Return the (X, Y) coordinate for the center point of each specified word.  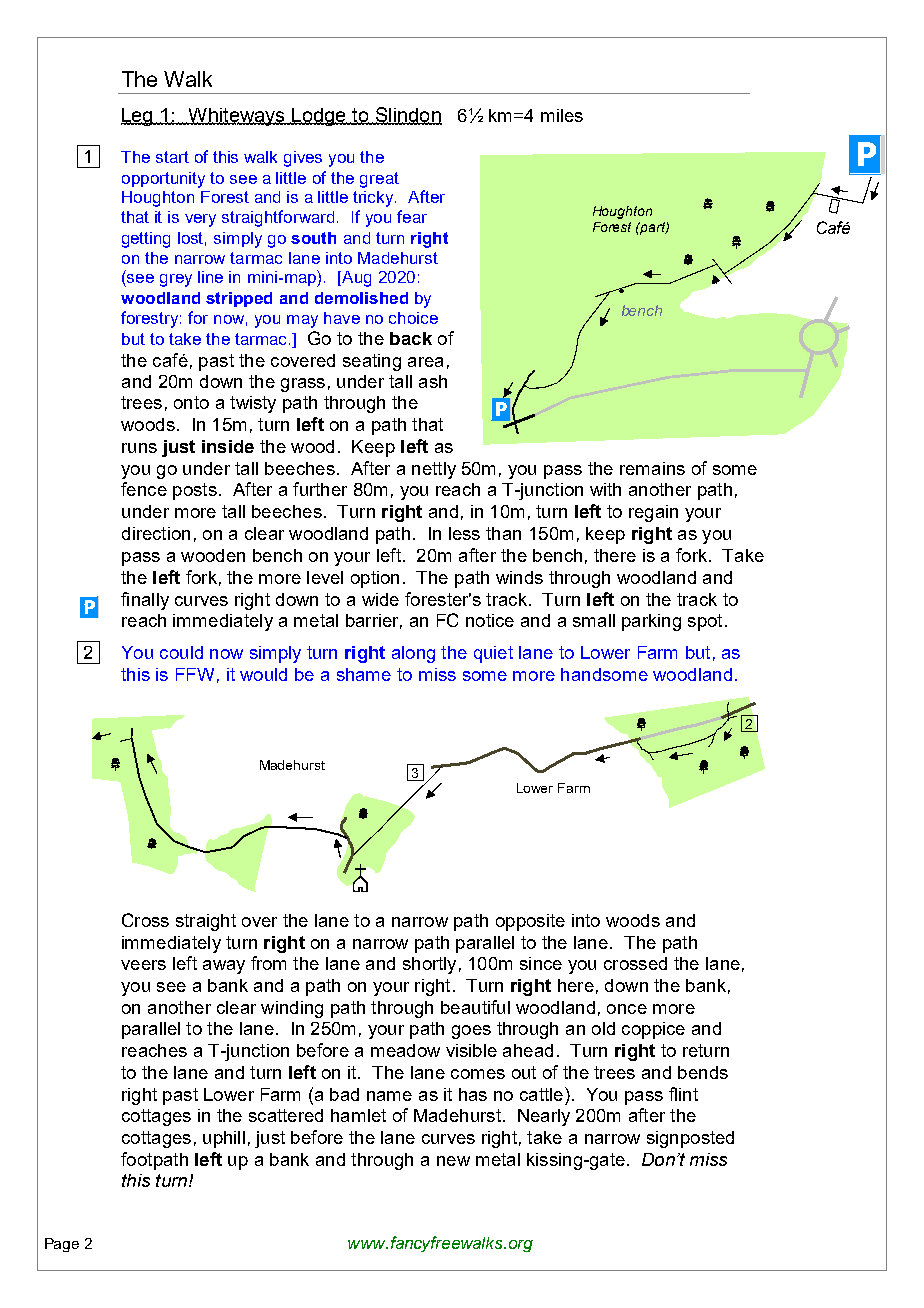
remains (652, 468)
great (379, 180)
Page (62, 1245)
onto (191, 402)
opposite (530, 922)
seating (372, 362)
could (181, 652)
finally (145, 601)
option (375, 579)
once (627, 1009)
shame (364, 674)
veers (143, 965)
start (172, 157)
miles (562, 115)
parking (651, 622)
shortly (429, 965)
